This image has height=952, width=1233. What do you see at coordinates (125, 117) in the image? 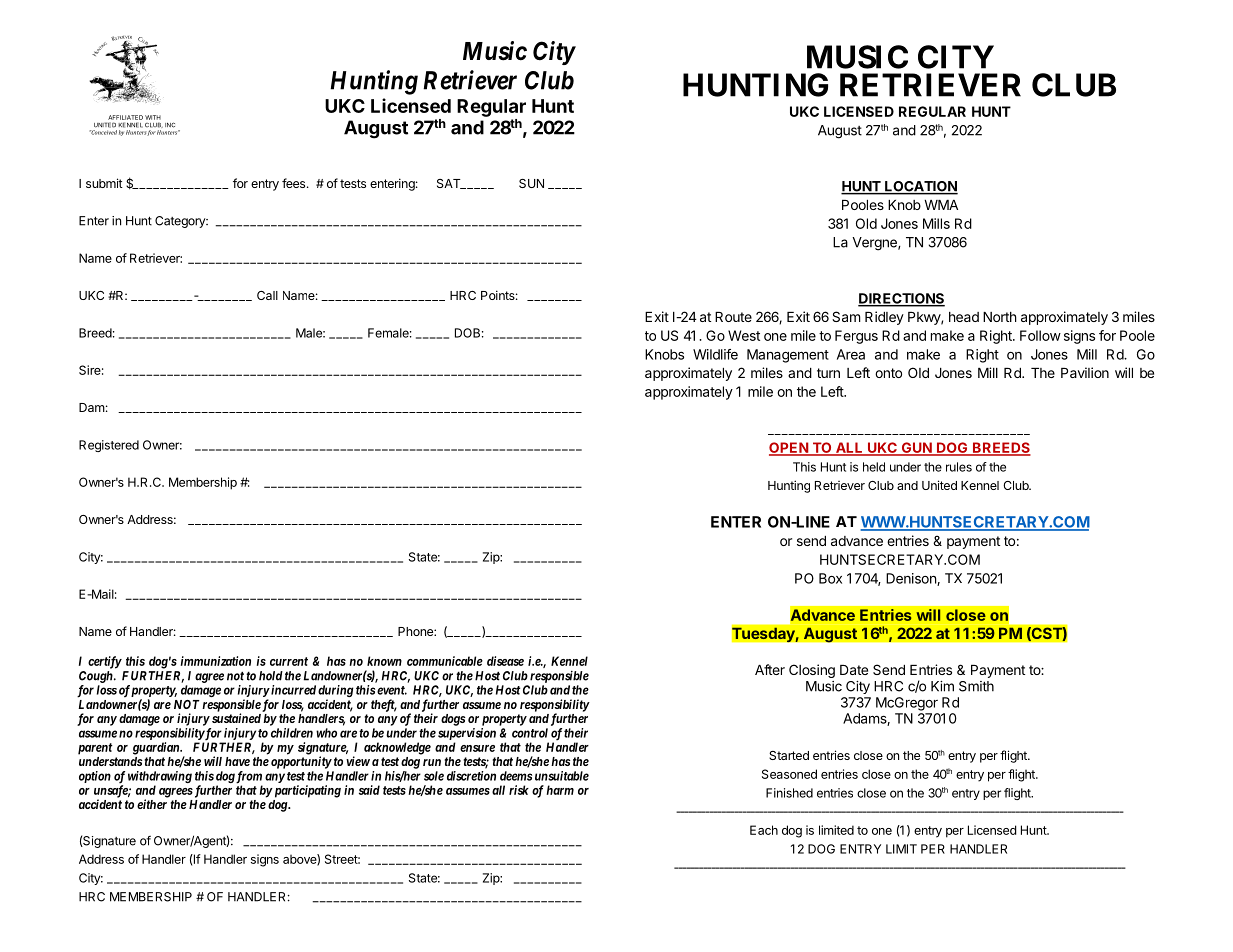
I see `AFFILIATED` at bounding box center [125, 117].
